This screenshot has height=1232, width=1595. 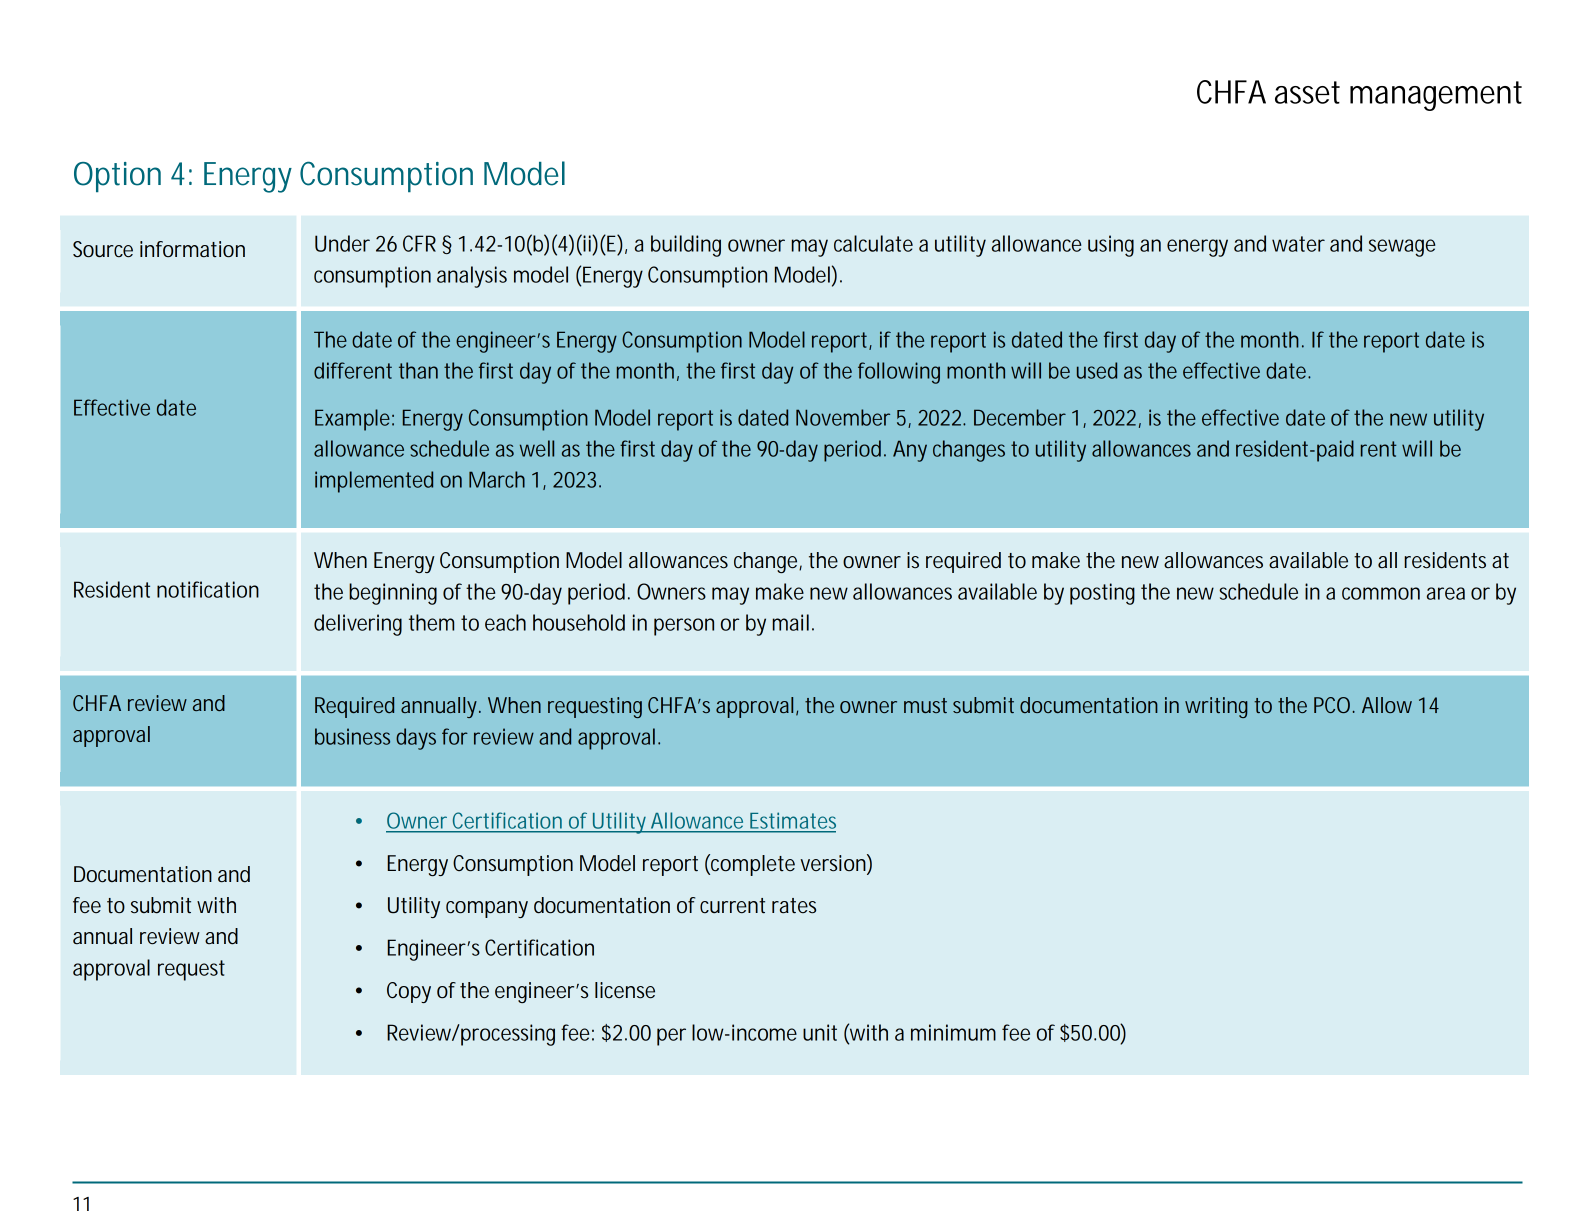 I want to click on asset, so click(x=1307, y=92).
